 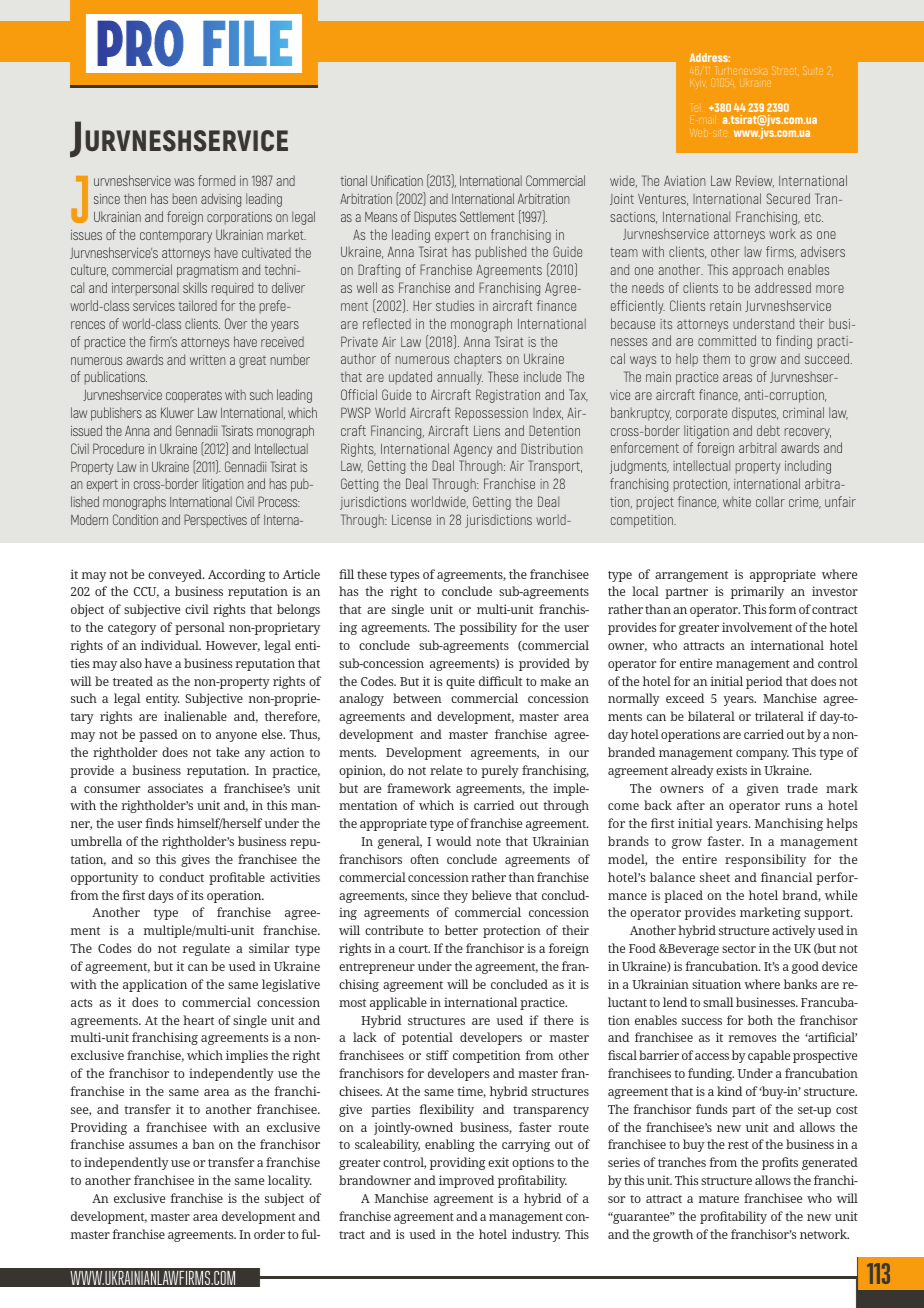 I want to click on would, so click(x=453, y=841).
